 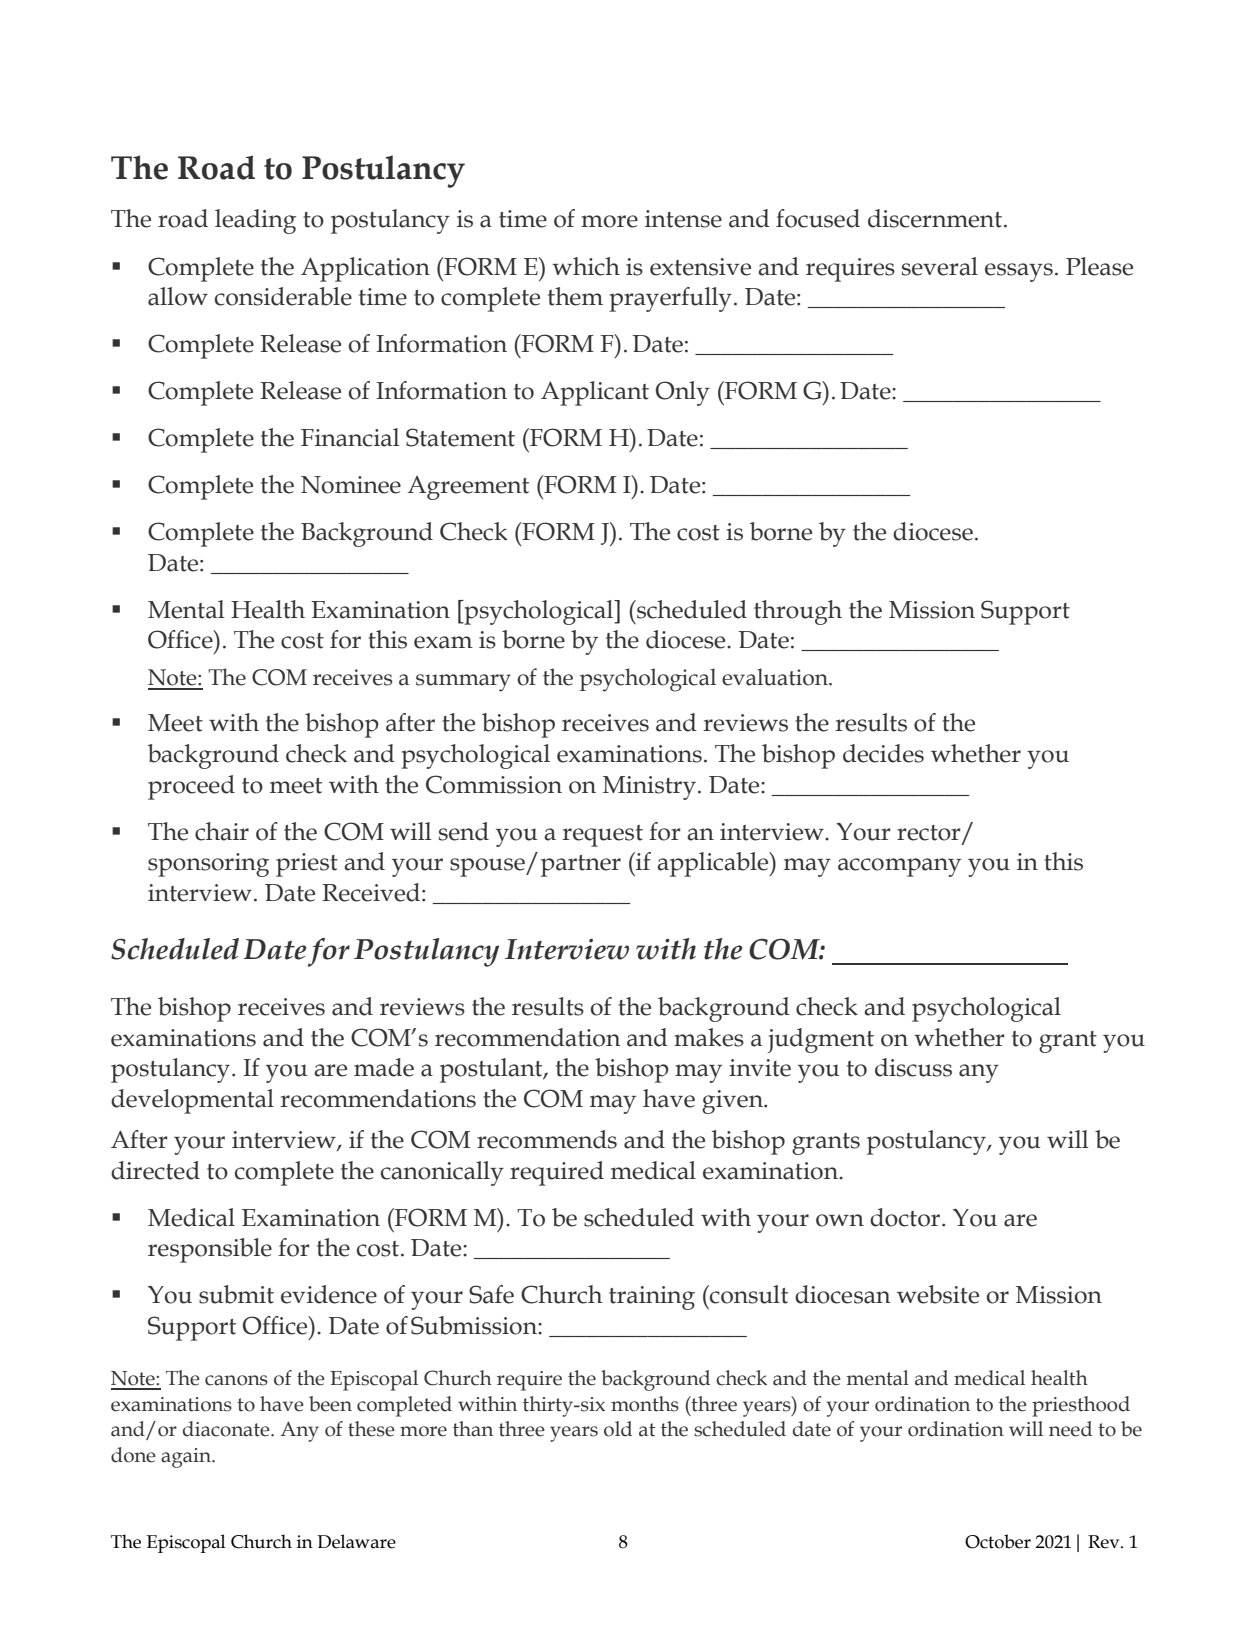 What do you see at coordinates (1019, 272) in the document?
I see `essays` at bounding box center [1019, 272].
